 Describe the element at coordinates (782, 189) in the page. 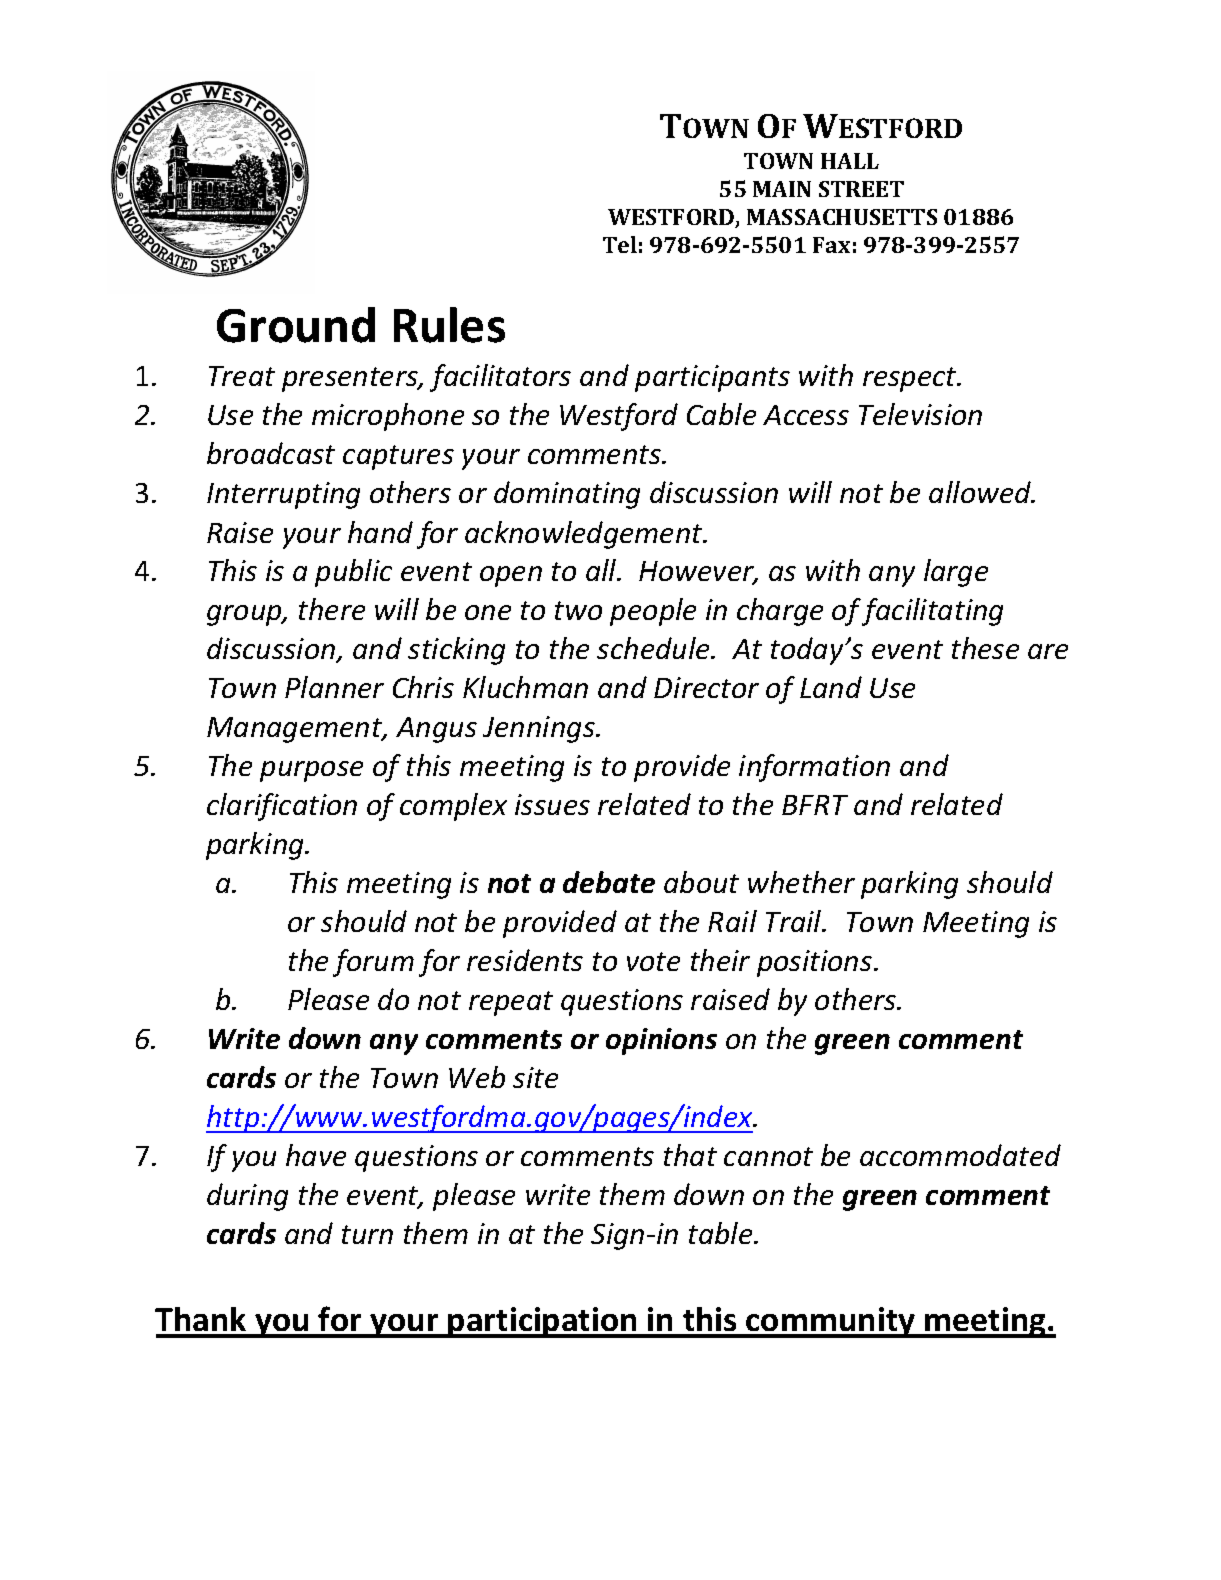

I see `MAIN` at that location.
